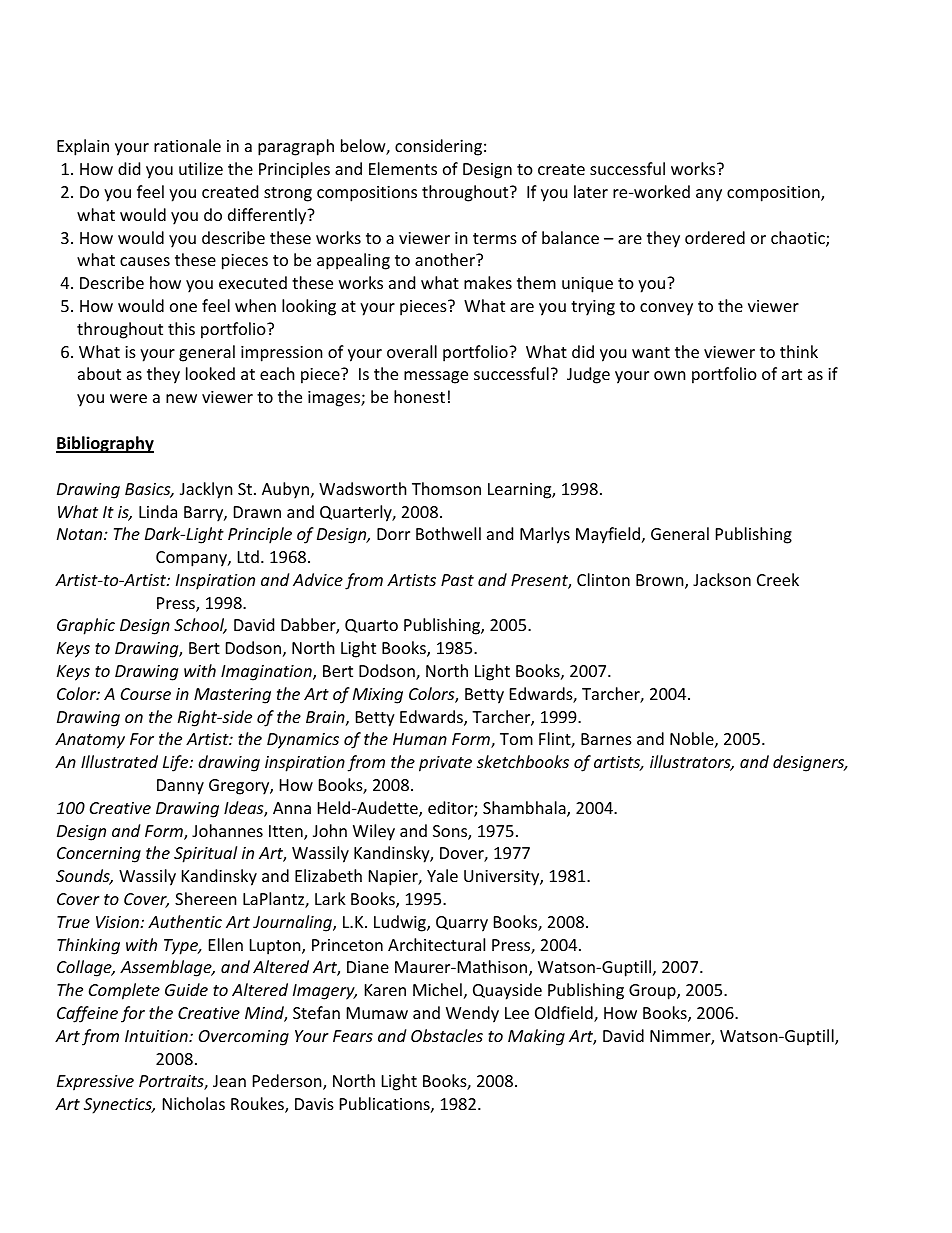 The image size is (952, 1233). What do you see at coordinates (608, 535) in the page?
I see `Mayfield` at bounding box center [608, 535].
